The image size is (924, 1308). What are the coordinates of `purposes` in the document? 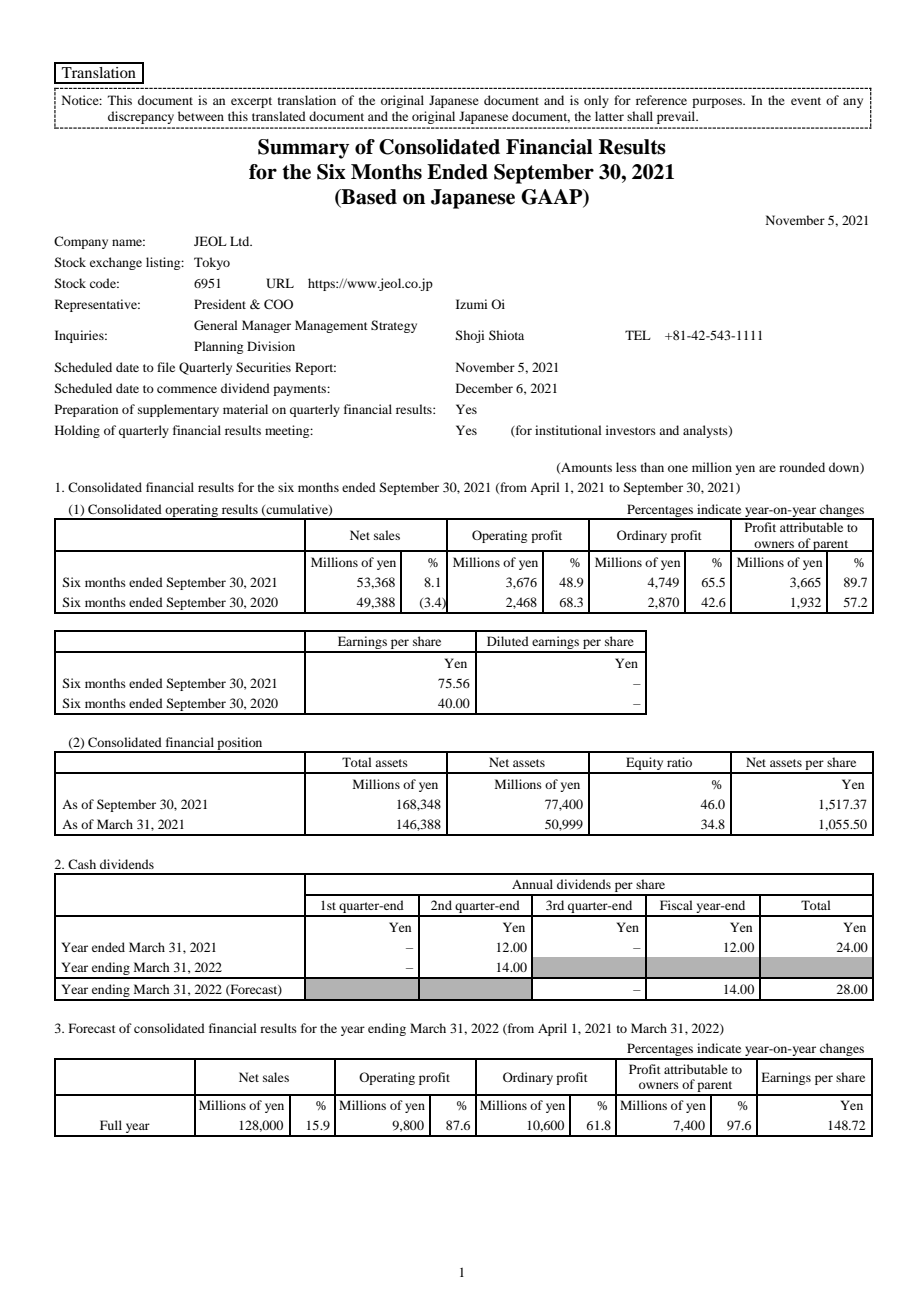 It's located at (718, 103).
